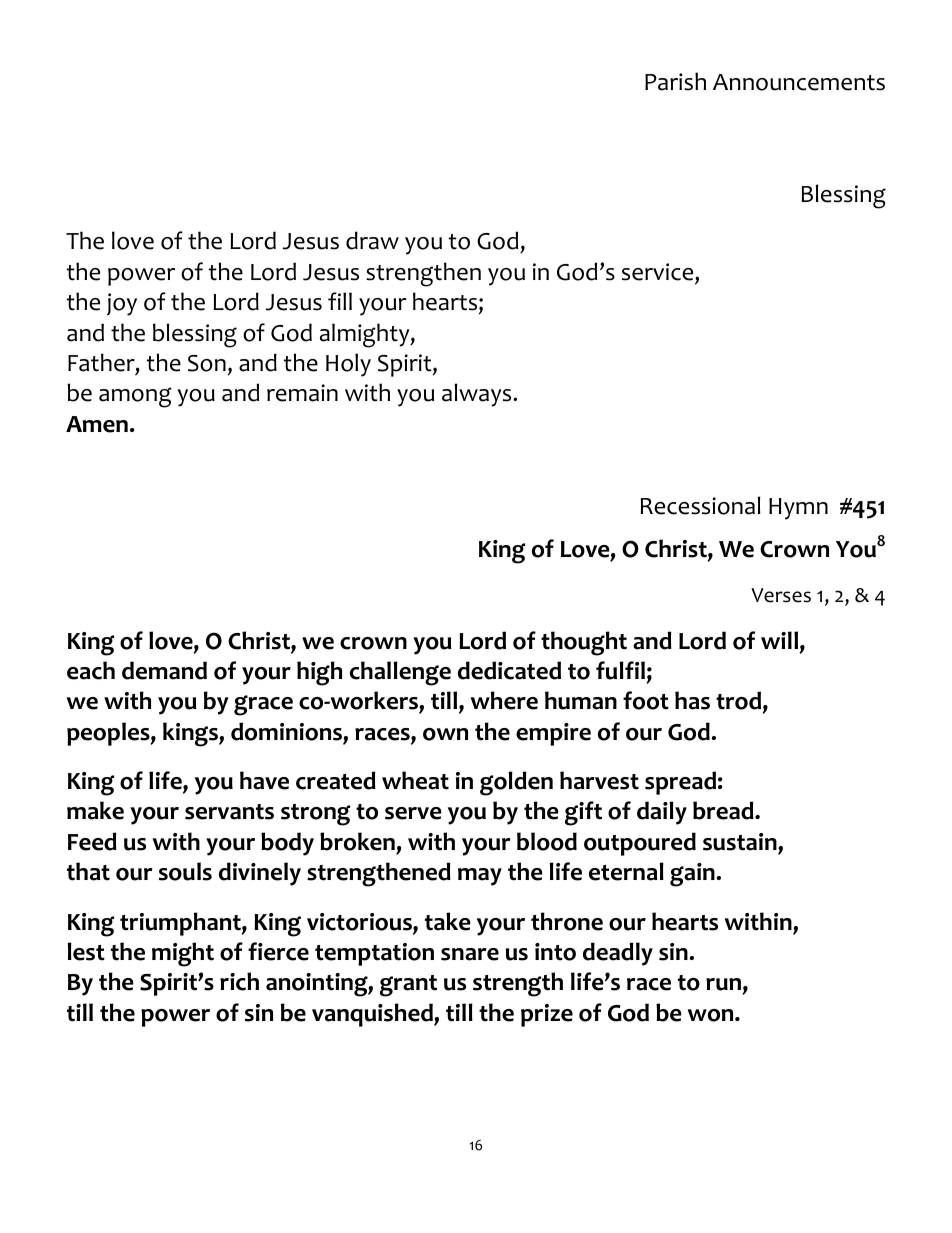 The height and width of the page is (1233, 952). What do you see at coordinates (799, 82) in the page?
I see `Announcements` at bounding box center [799, 82].
